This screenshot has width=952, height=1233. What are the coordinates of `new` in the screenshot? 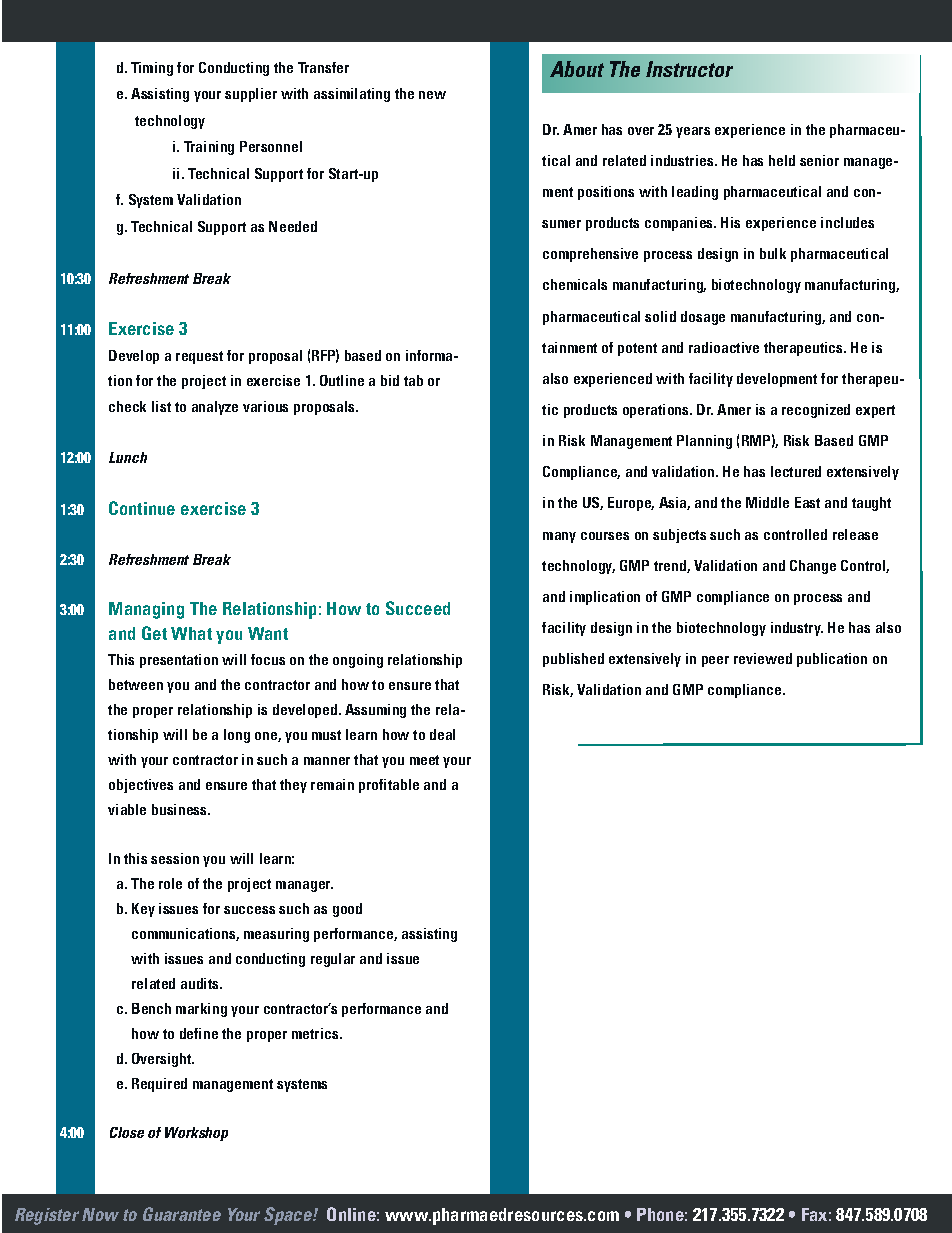 It's located at (432, 95).
